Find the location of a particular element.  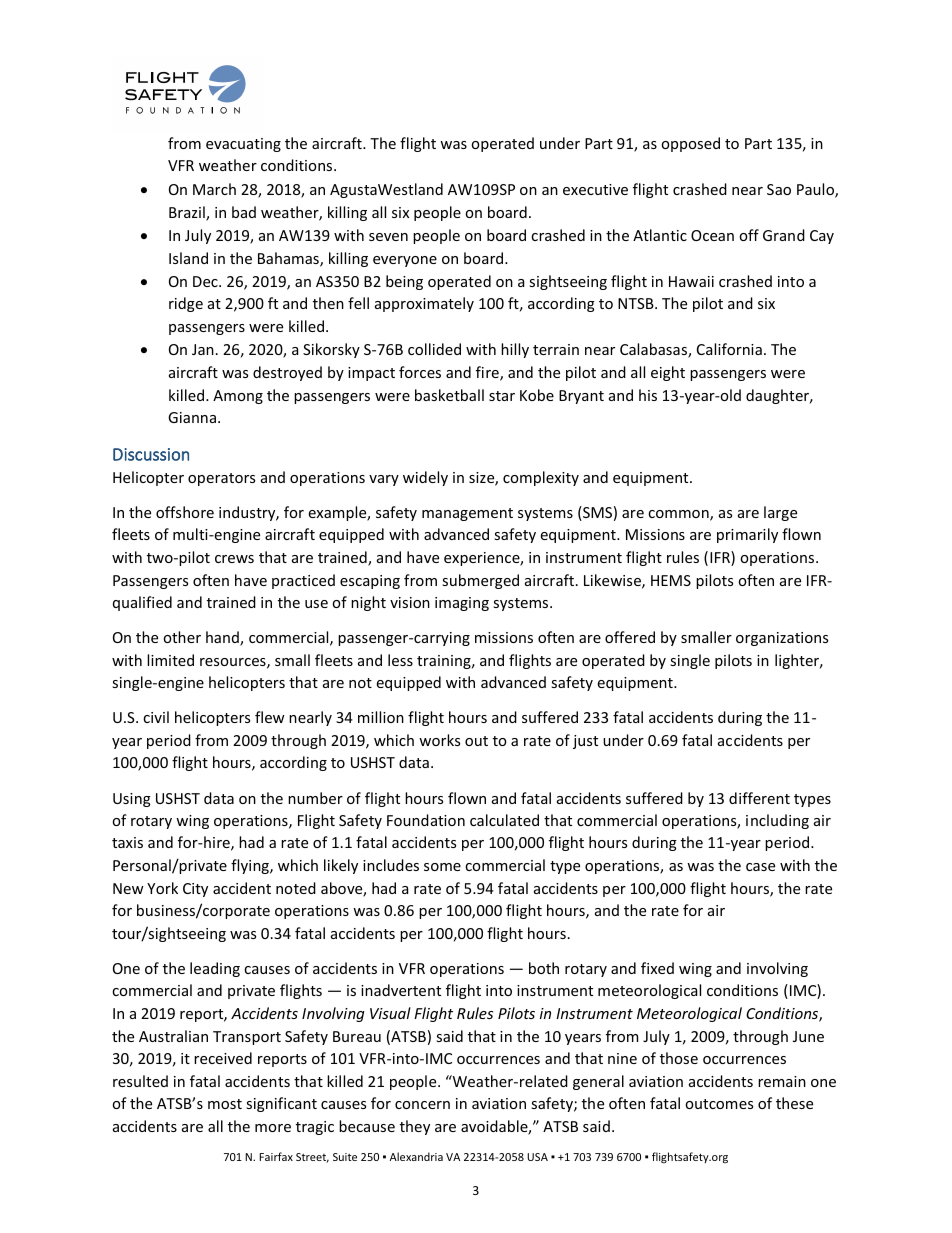

most is located at coordinates (225, 1104).
